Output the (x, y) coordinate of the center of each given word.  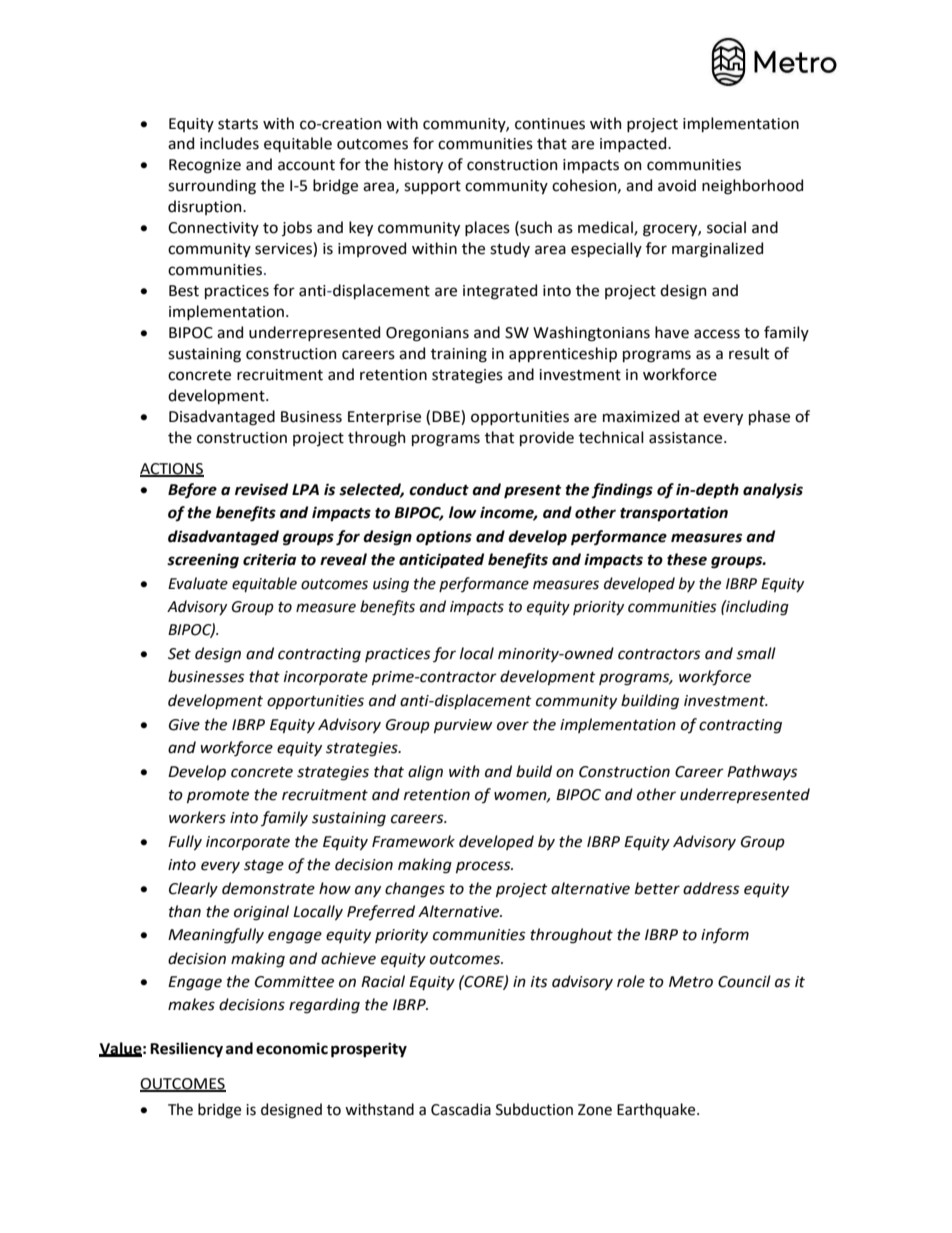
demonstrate (268, 888)
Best (184, 291)
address (711, 888)
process (484, 867)
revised (261, 489)
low (463, 512)
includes (229, 143)
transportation (674, 514)
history (418, 165)
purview (463, 726)
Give (184, 725)
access (717, 334)
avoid (677, 185)
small (756, 653)
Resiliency (186, 1049)
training (459, 355)
